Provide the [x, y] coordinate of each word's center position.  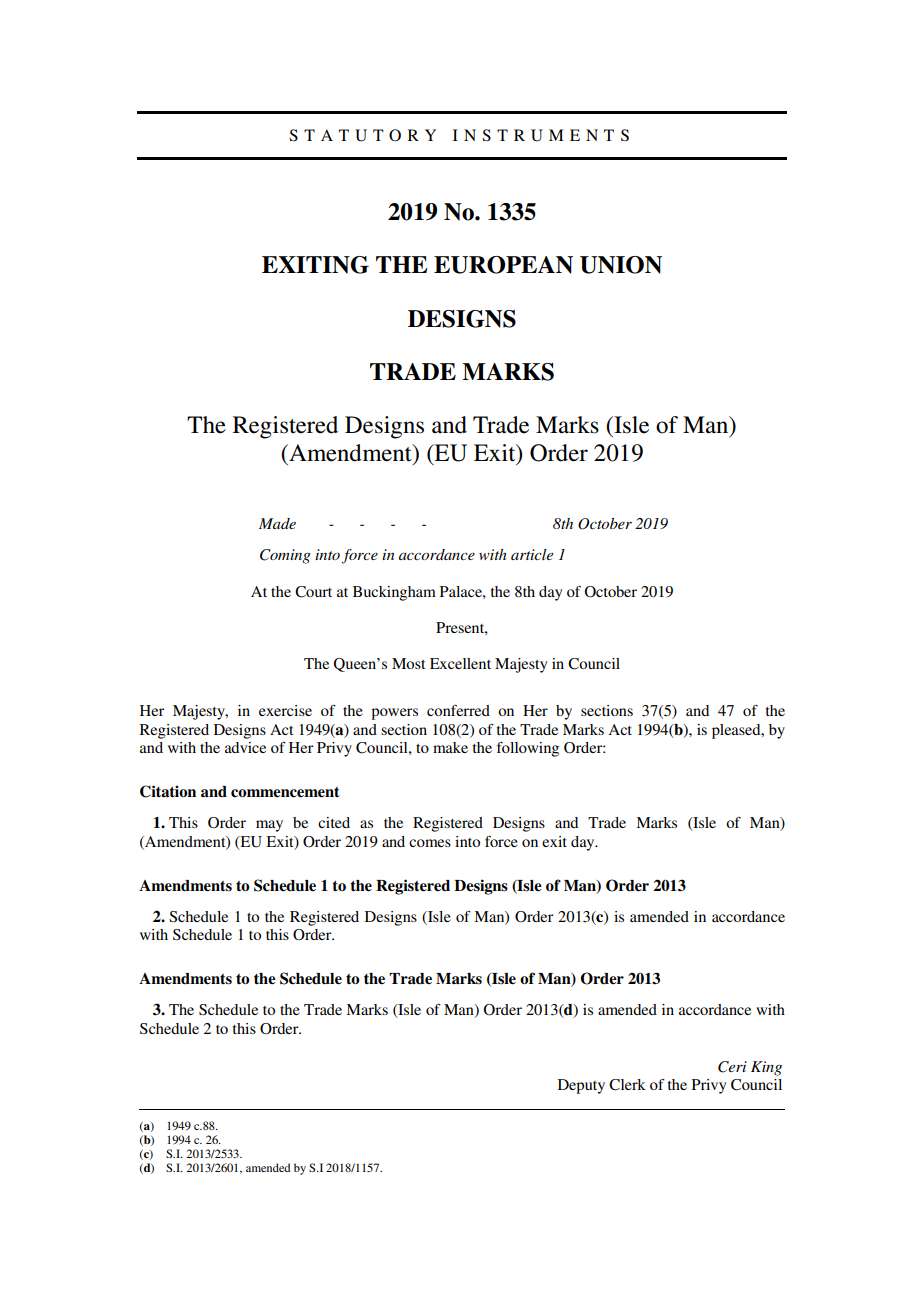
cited [334, 822]
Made [277, 523]
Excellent [460, 663]
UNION [621, 265]
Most [408, 663]
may [269, 826]
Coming [285, 556]
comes [430, 843]
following [528, 749]
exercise [285, 710]
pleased [737, 731]
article [532, 554]
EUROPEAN [503, 265]
